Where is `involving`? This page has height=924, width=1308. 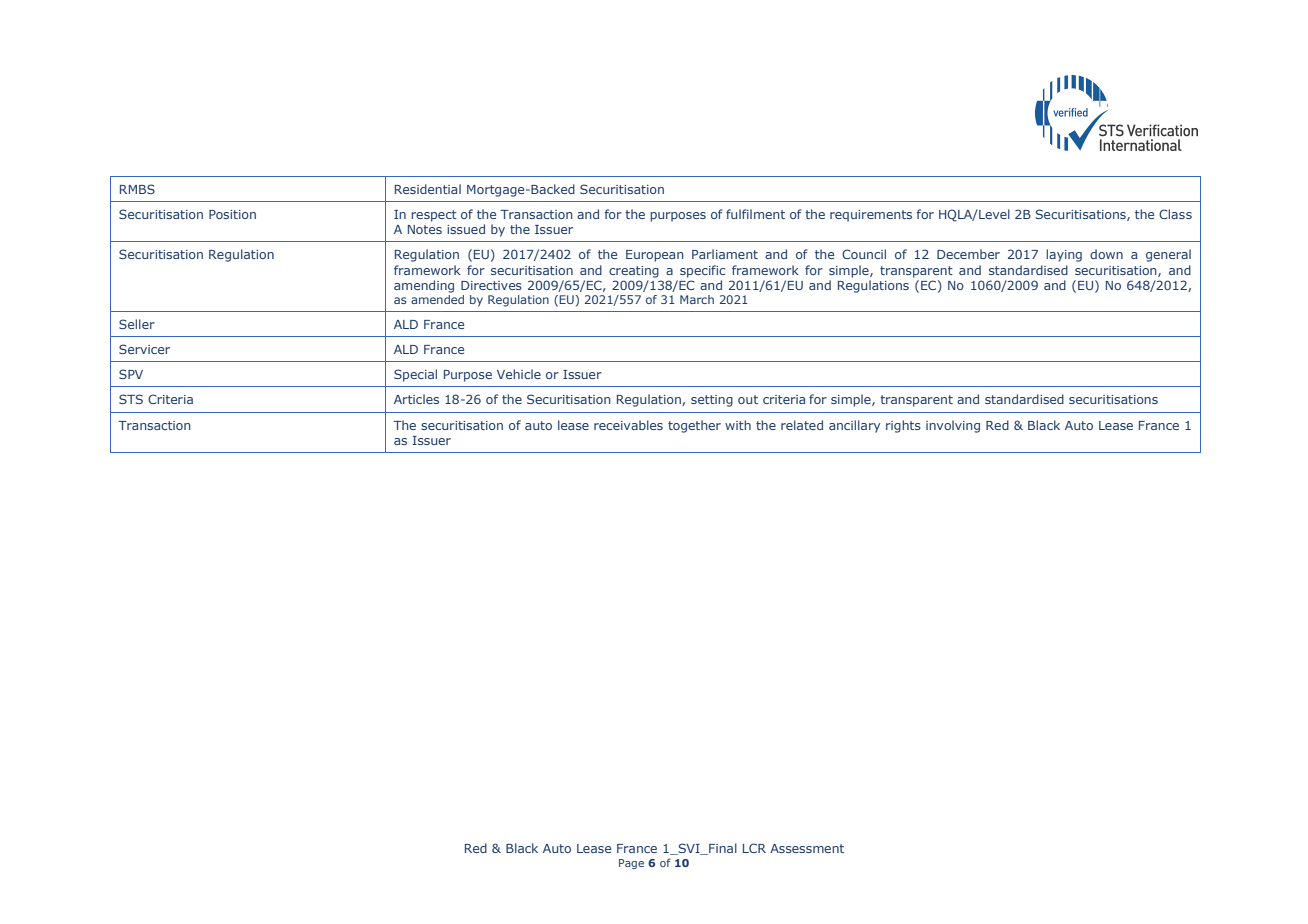
involving is located at coordinates (953, 426).
